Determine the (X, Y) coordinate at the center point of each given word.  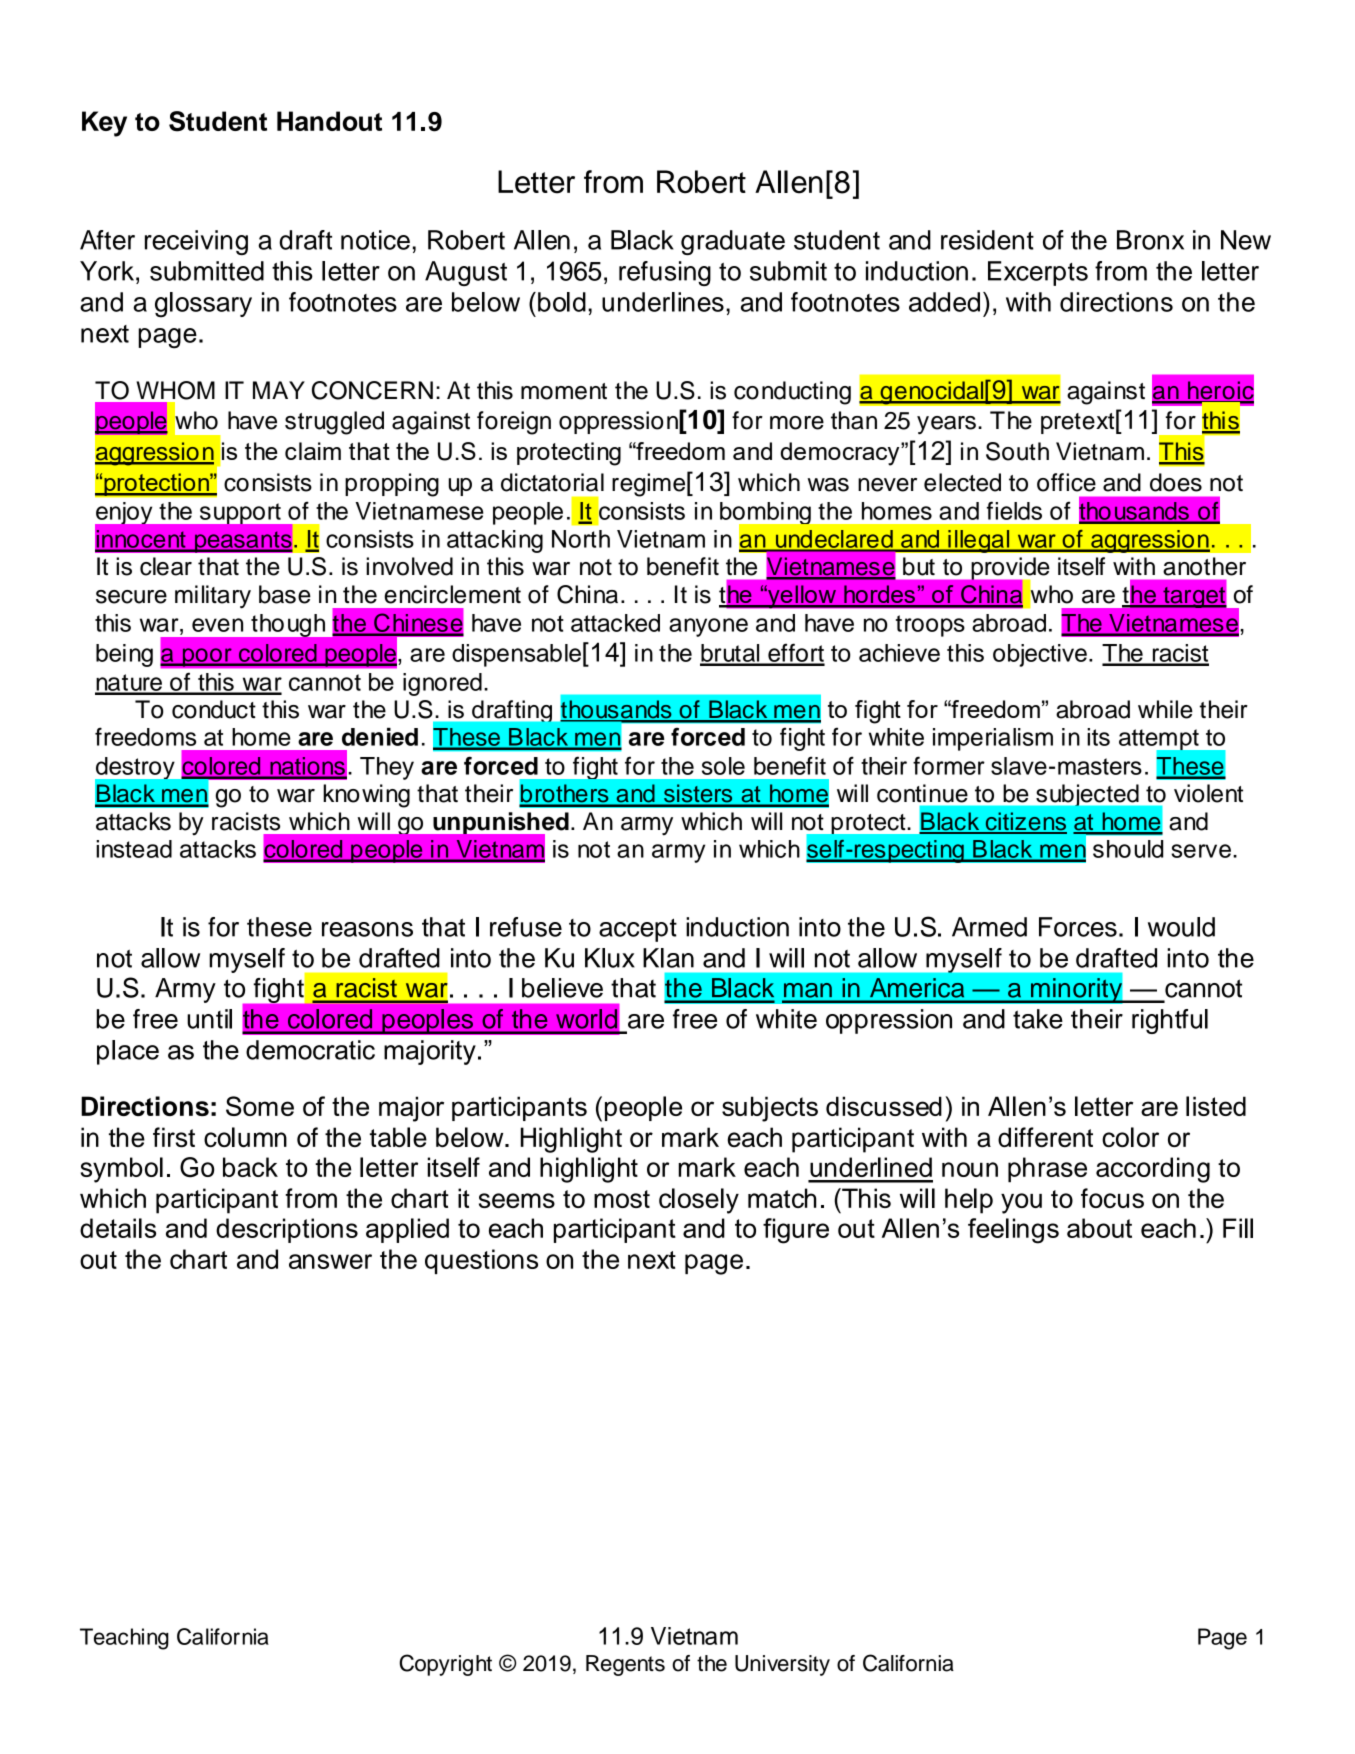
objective (1040, 655)
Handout (329, 121)
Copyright (445, 1665)
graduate (733, 242)
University (782, 1665)
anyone (708, 627)
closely (699, 1201)
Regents (625, 1665)
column (245, 1137)
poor (207, 657)
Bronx (1150, 240)
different (1045, 1137)
